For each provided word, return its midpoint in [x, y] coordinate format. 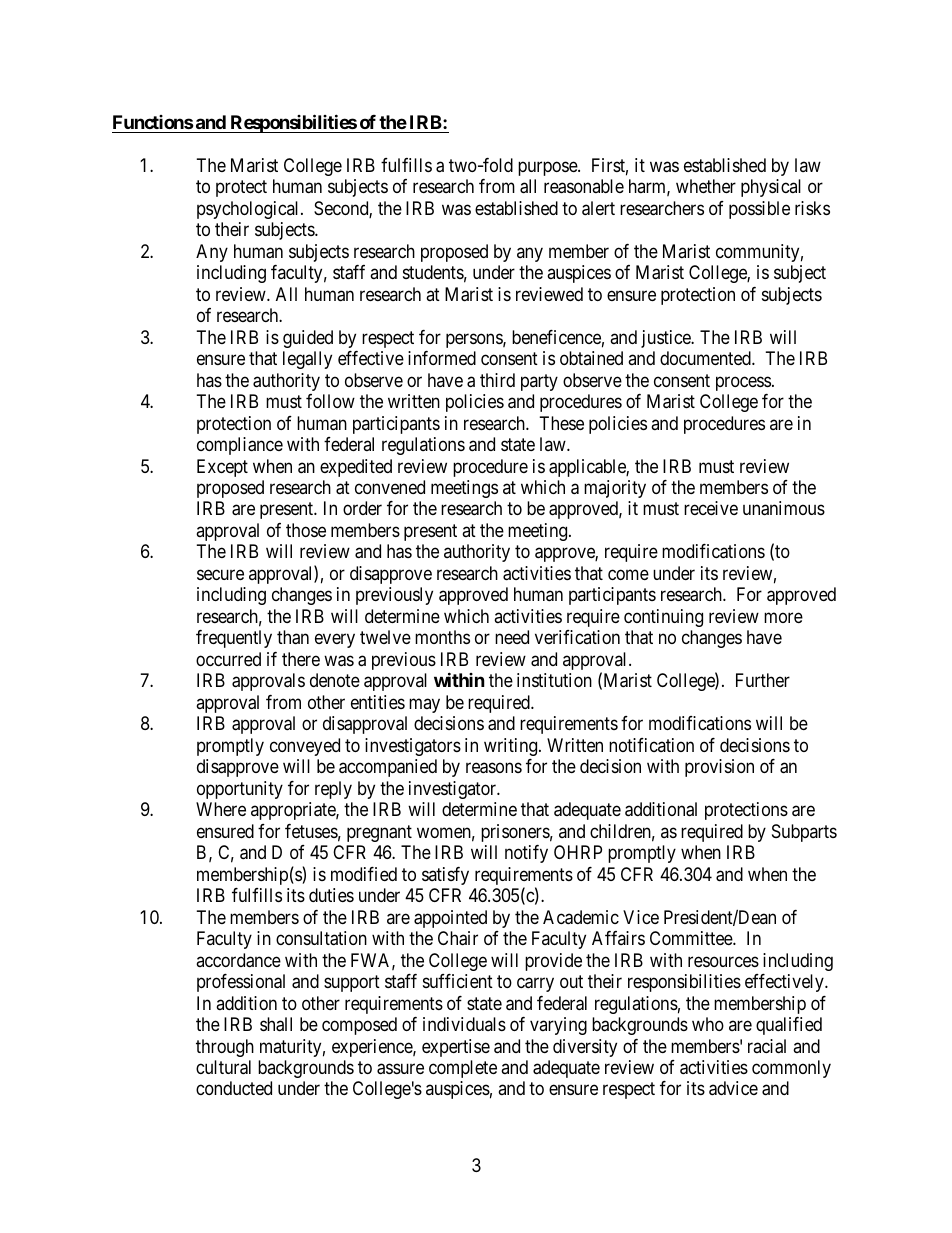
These [562, 423]
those [306, 530]
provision [719, 768]
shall [276, 1024]
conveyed [305, 747]
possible [759, 210]
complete [463, 1069]
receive [711, 508]
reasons [494, 768]
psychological [249, 210]
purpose [548, 168]
